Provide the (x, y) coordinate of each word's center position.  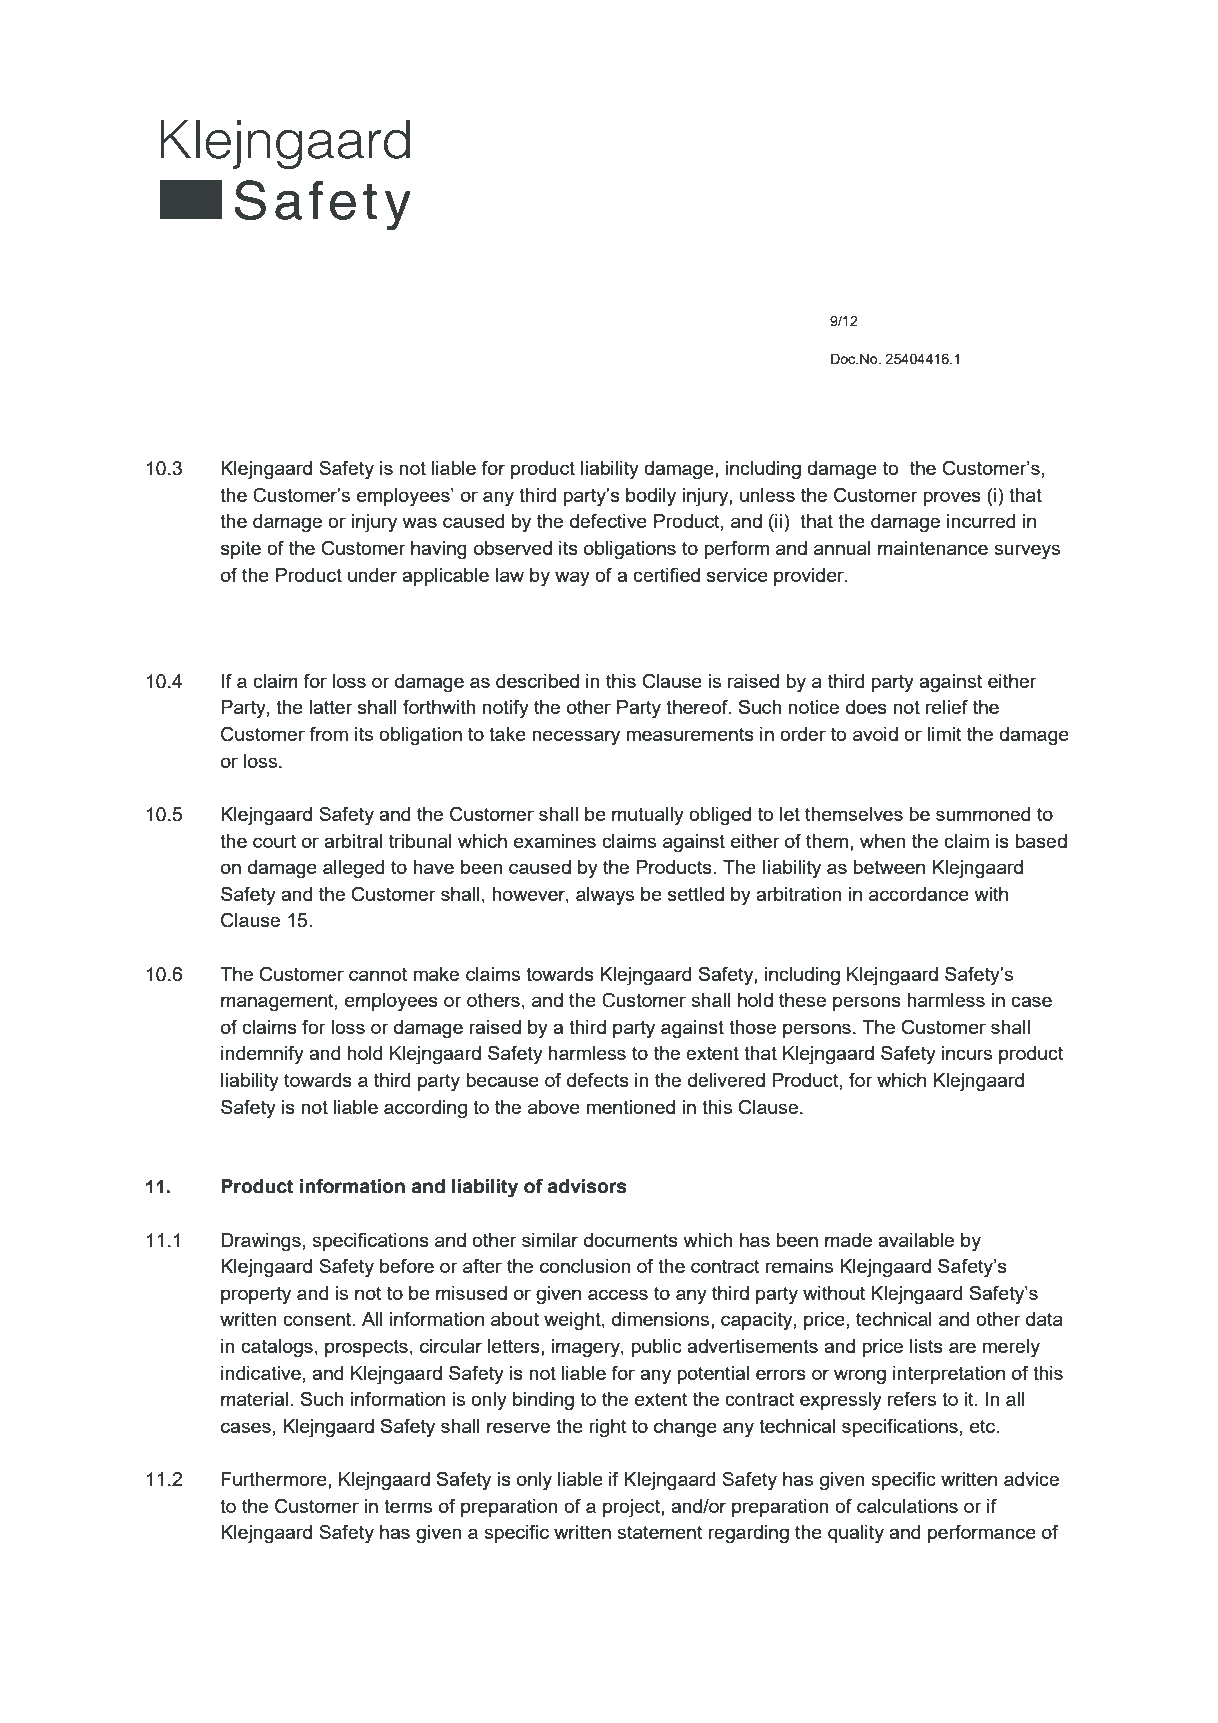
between (889, 867)
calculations (907, 1506)
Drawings (261, 1242)
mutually (648, 816)
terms (408, 1506)
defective (608, 520)
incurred (981, 521)
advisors (587, 1186)
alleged (353, 869)
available (916, 1240)
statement (660, 1532)
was (420, 522)
